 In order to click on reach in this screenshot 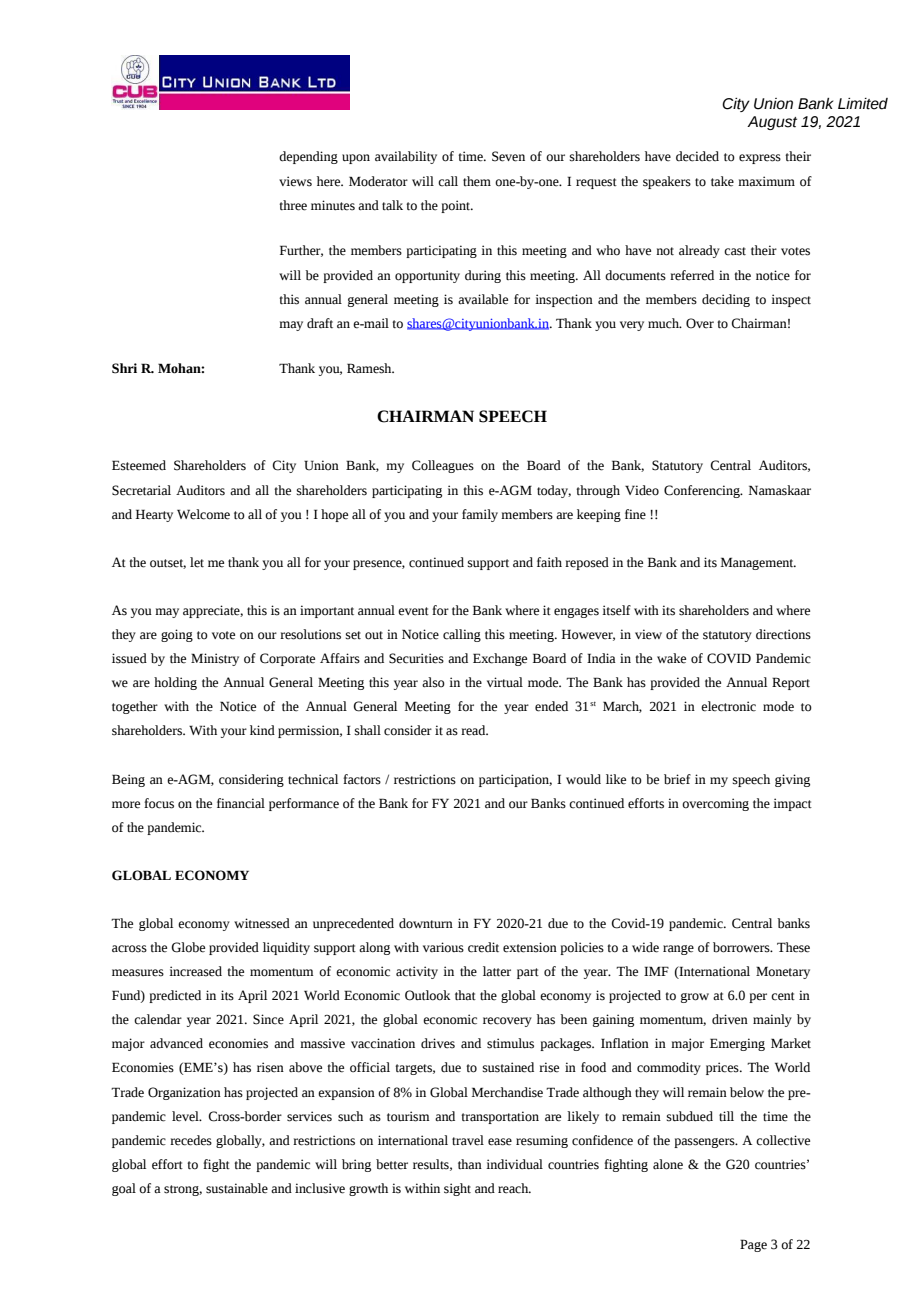, I will do `click(514, 1188)`.
